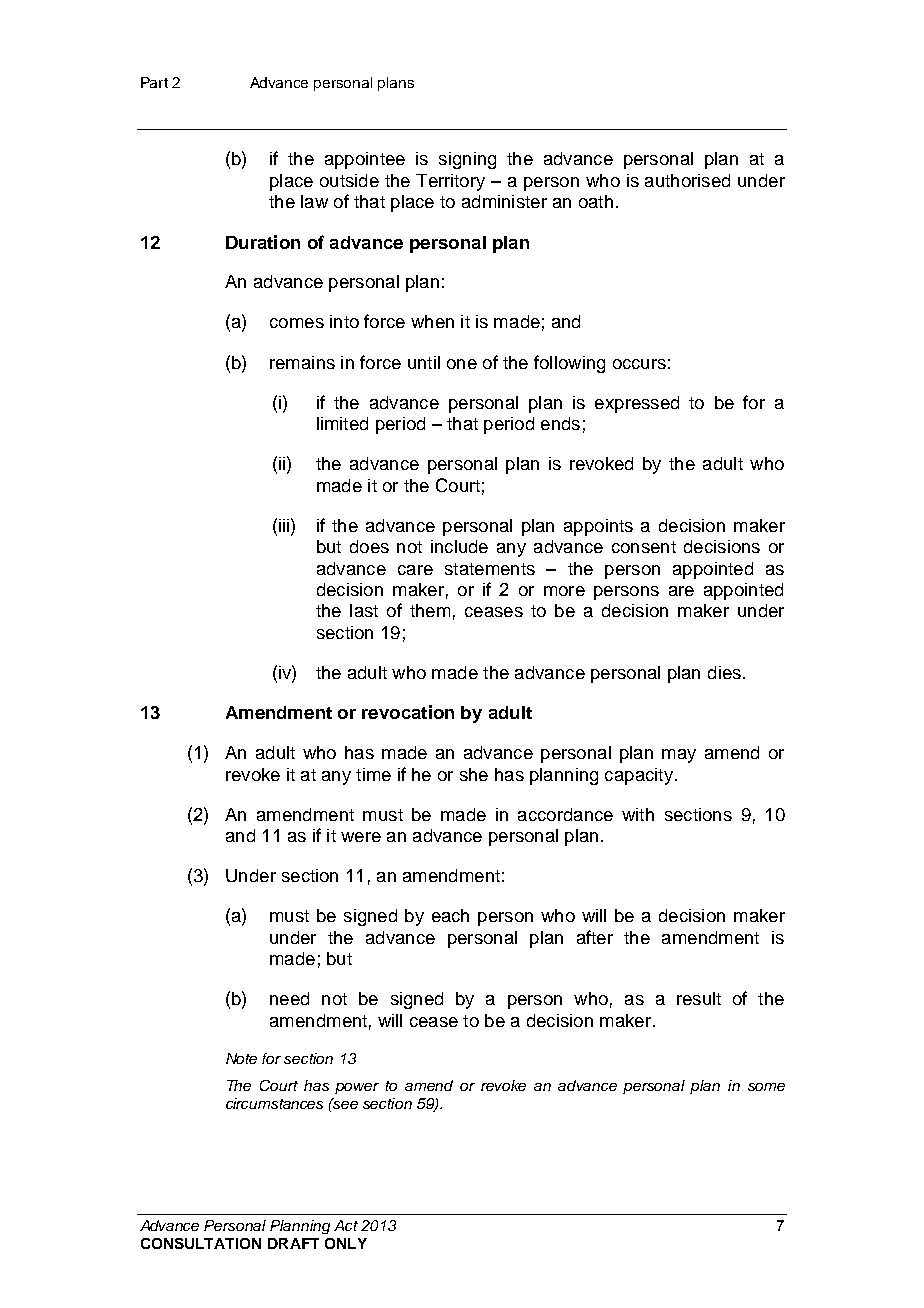 The width and height of the screenshot is (924, 1308). Describe the element at coordinates (687, 180) in the screenshot. I see `authorised` at that location.
